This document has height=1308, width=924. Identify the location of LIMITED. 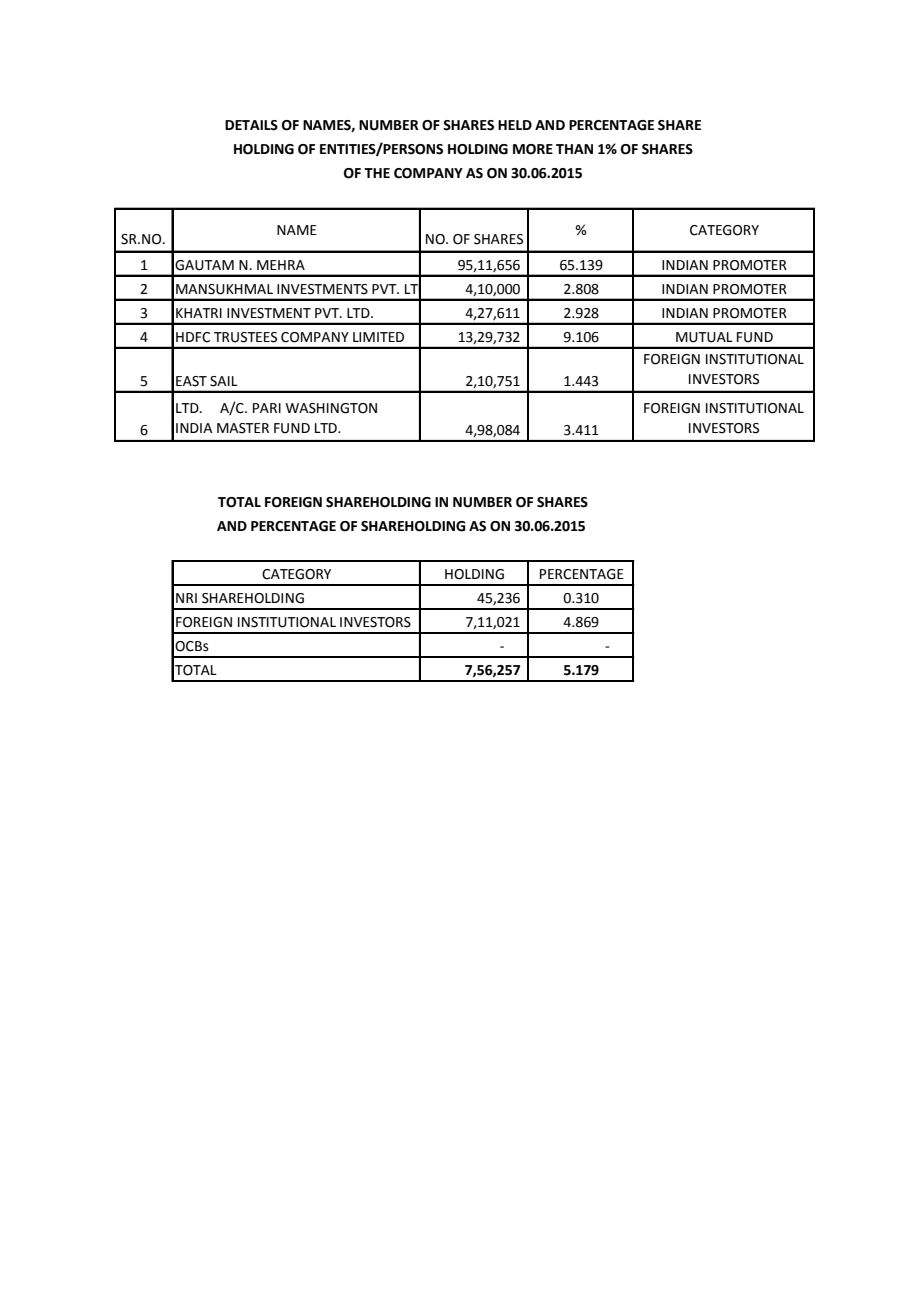
(378, 337).
